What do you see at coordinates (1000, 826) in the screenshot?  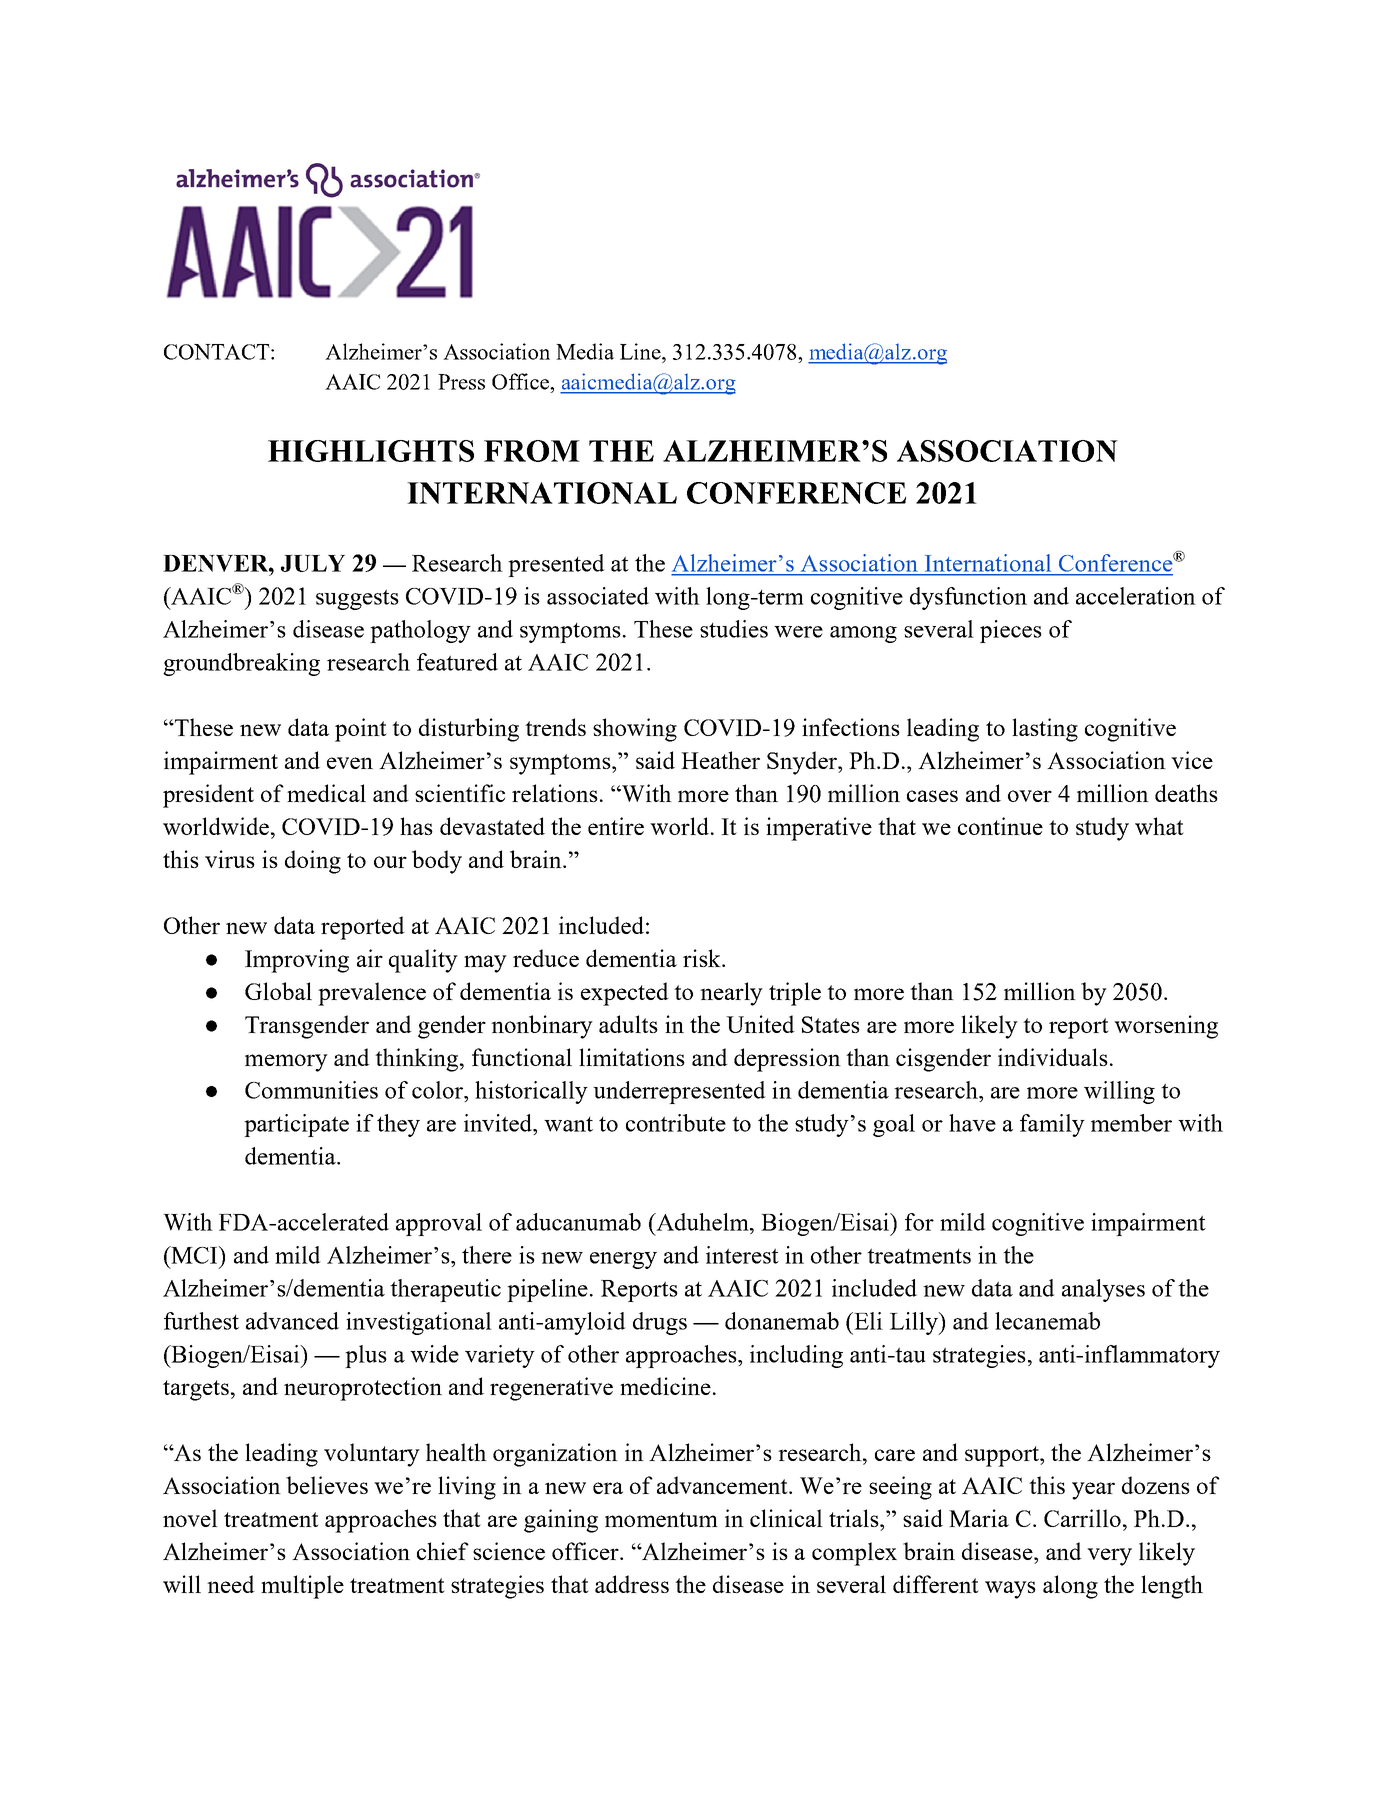 I see `continue` at bounding box center [1000, 826].
